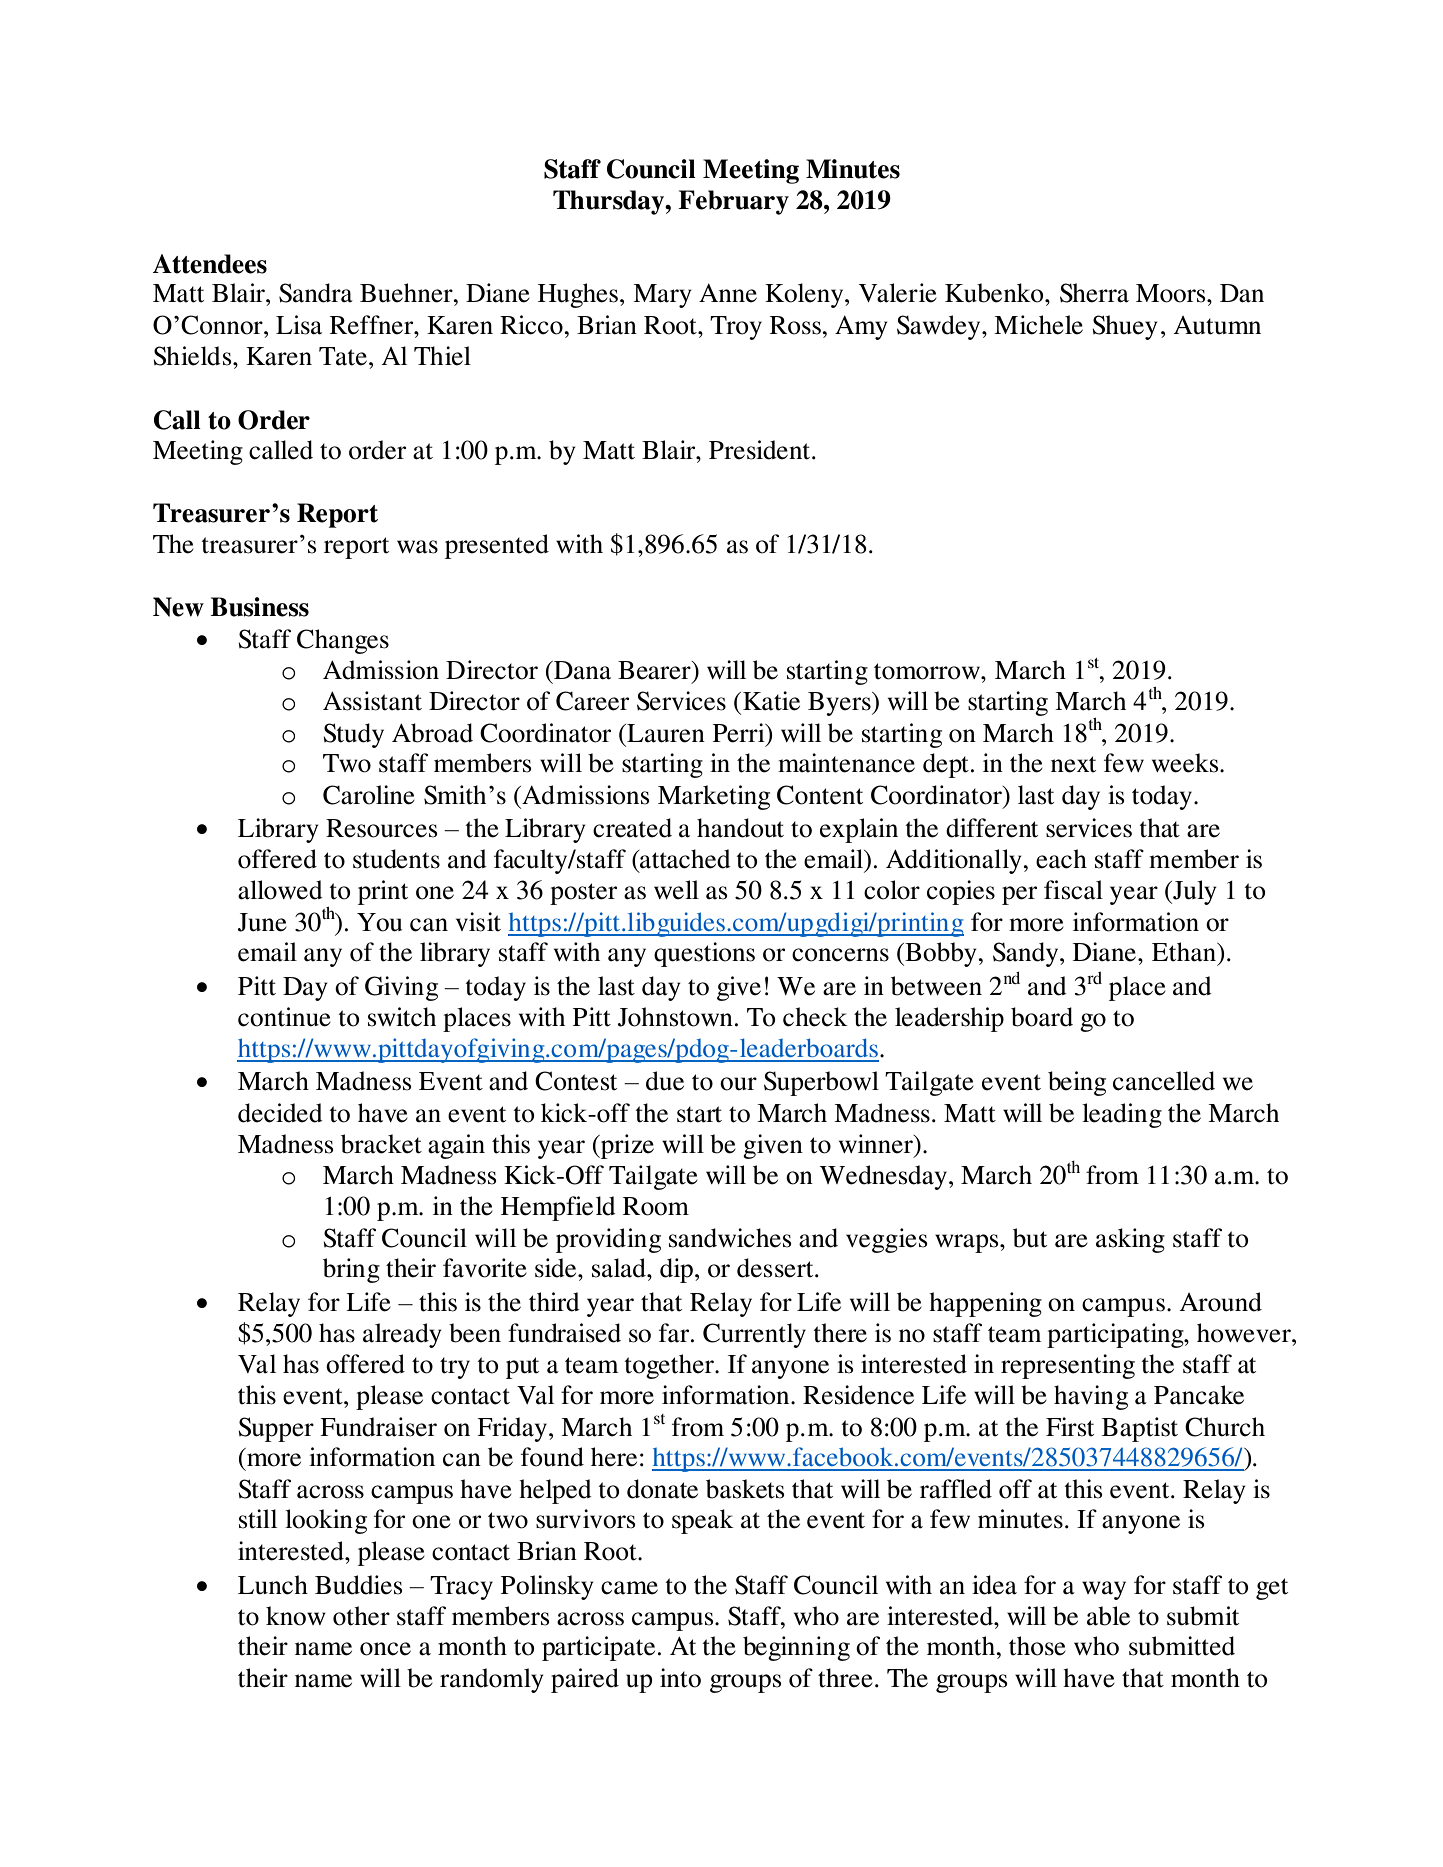 The image size is (1443, 1867). I want to click on know, so click(296, 1616).
